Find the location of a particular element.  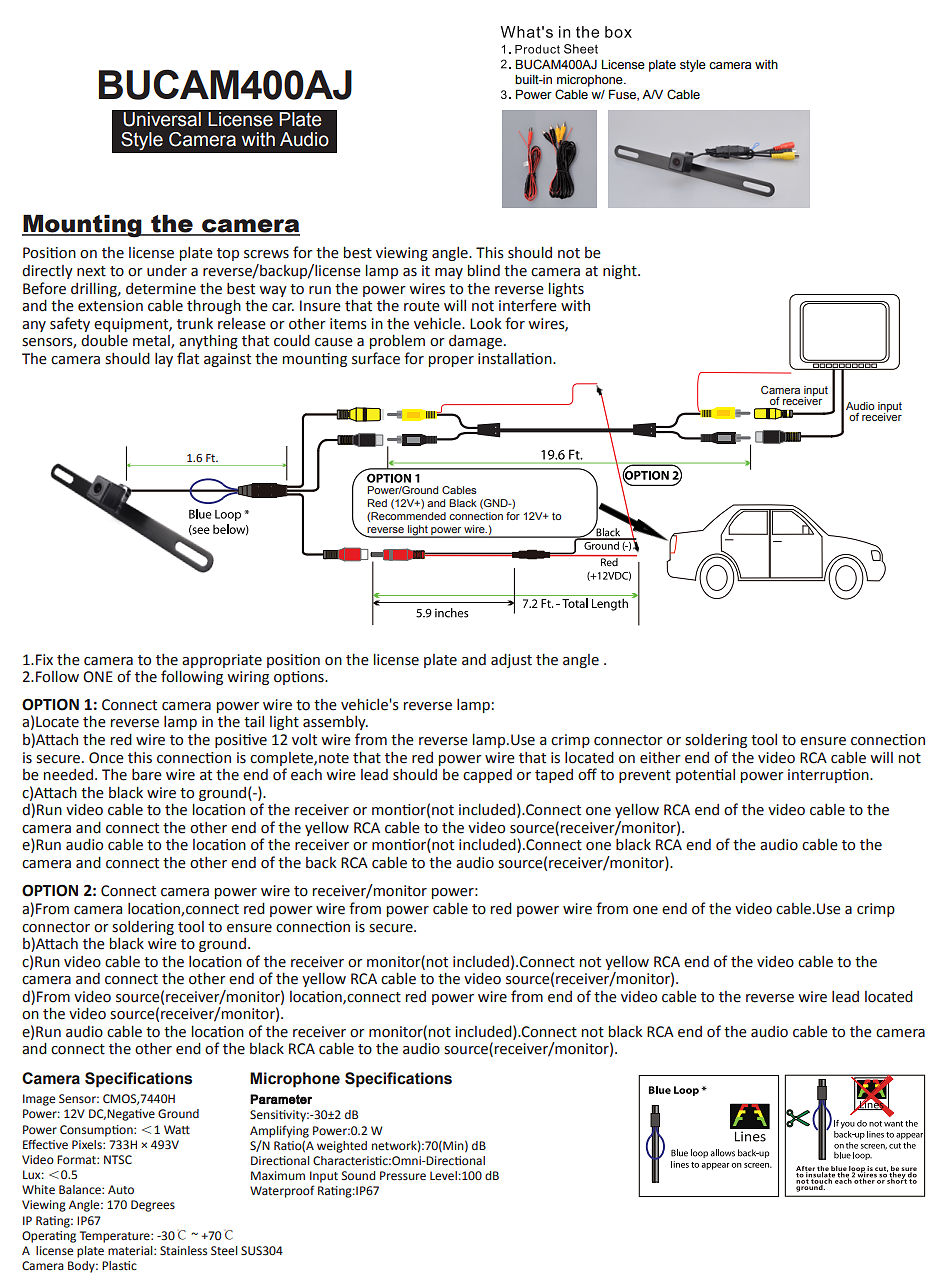

potential is located at coordinates (705, 776).
